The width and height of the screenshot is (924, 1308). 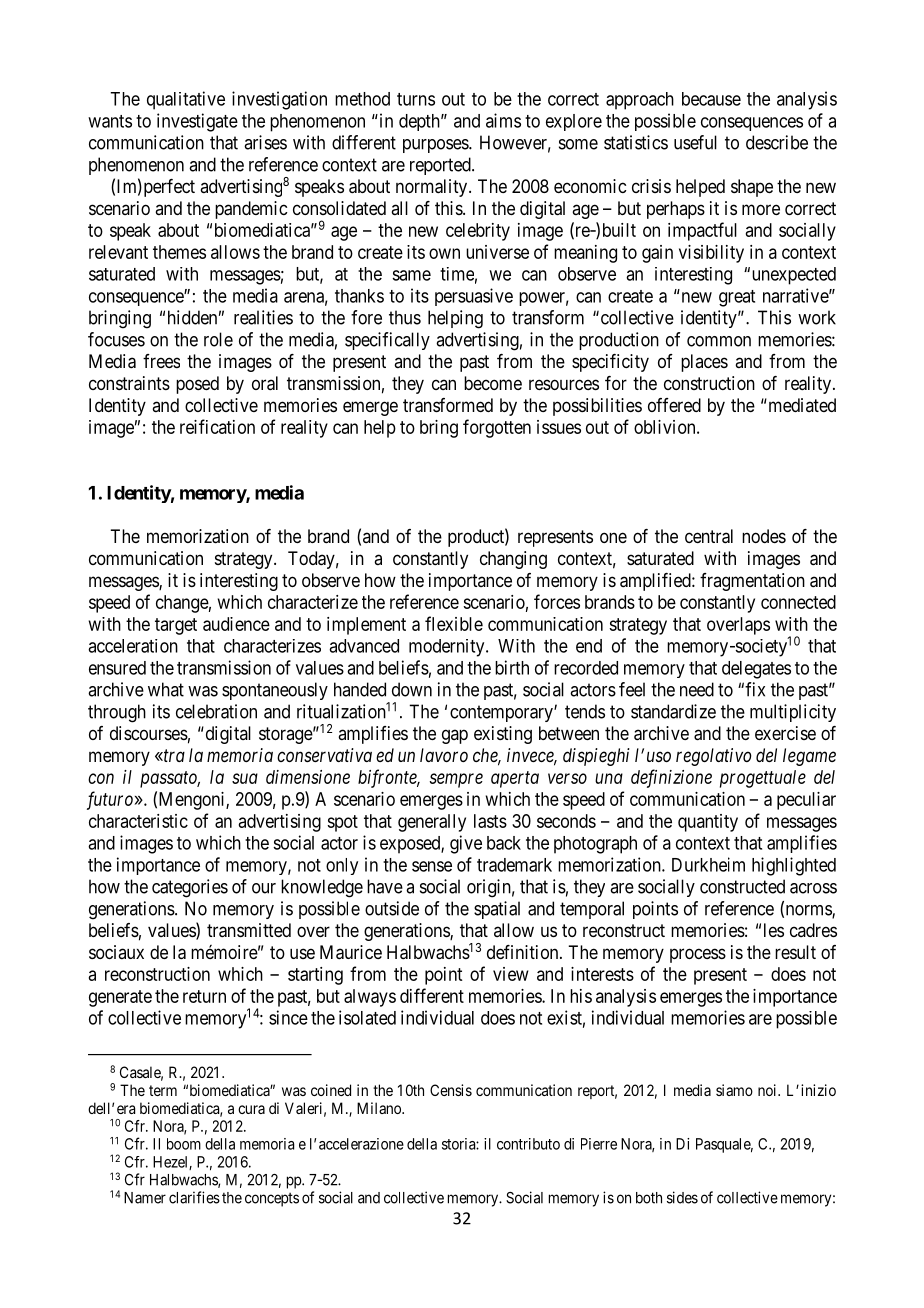 I want to click on target, so click(x=176, y=626).
